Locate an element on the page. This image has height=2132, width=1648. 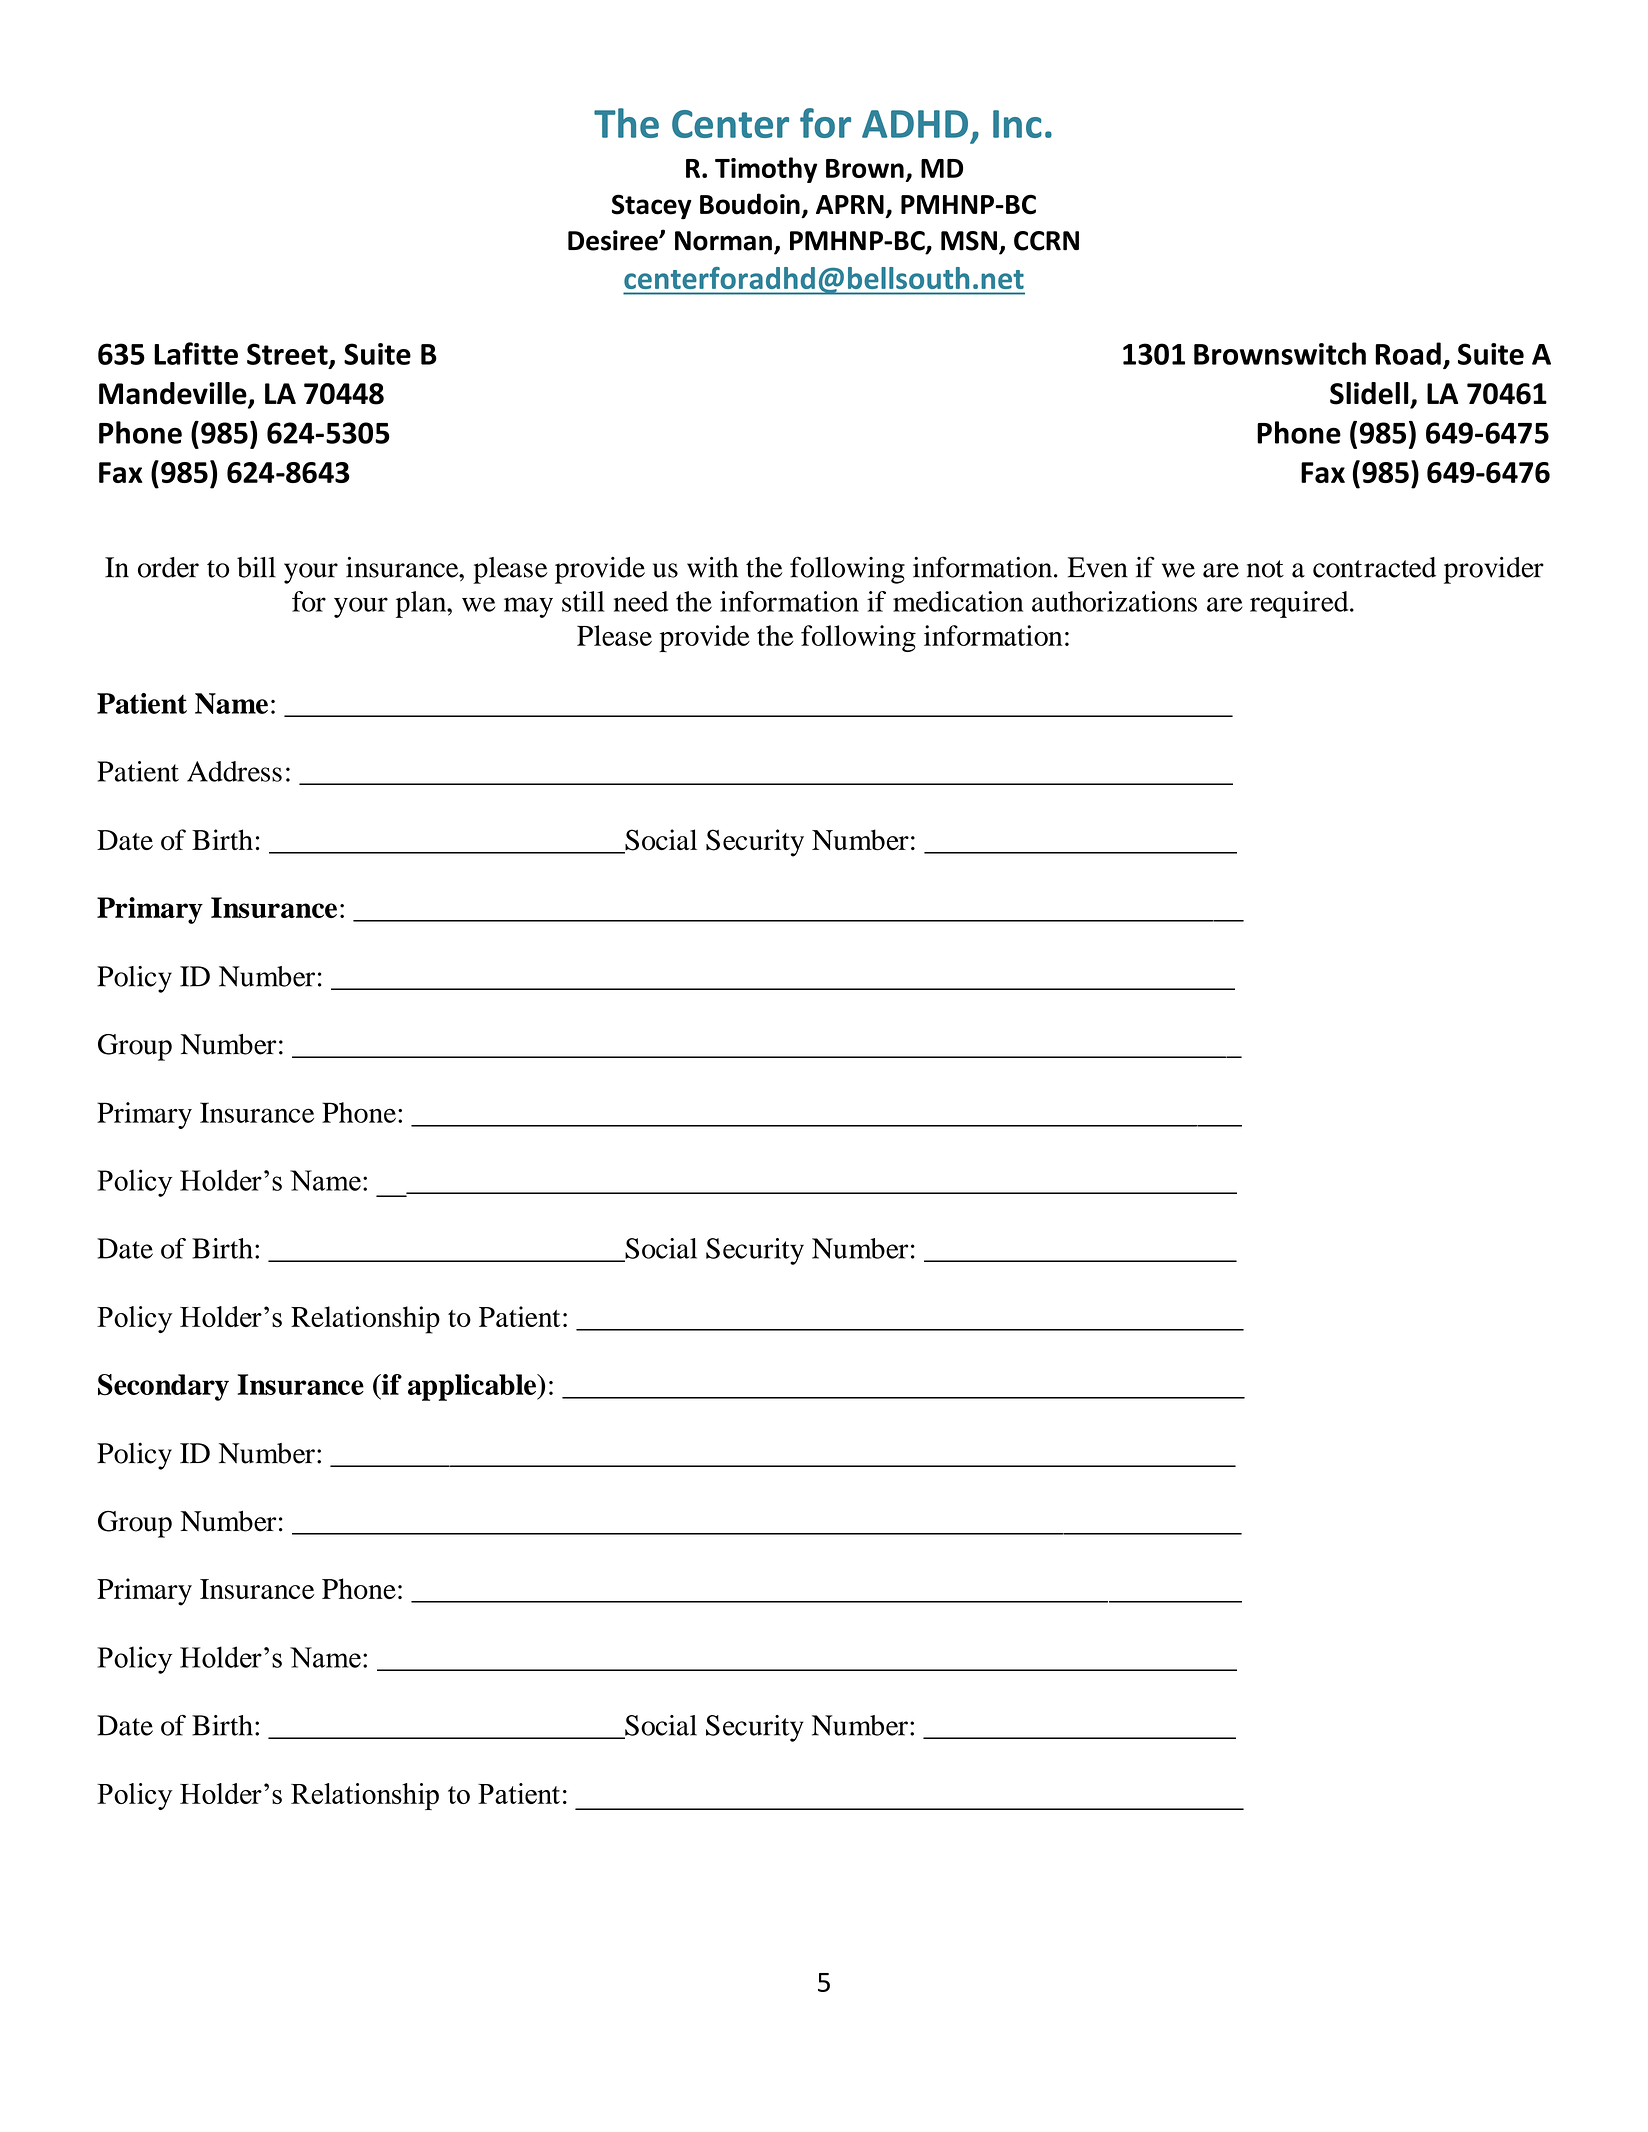
required is located at coordinates (1300, 604).
